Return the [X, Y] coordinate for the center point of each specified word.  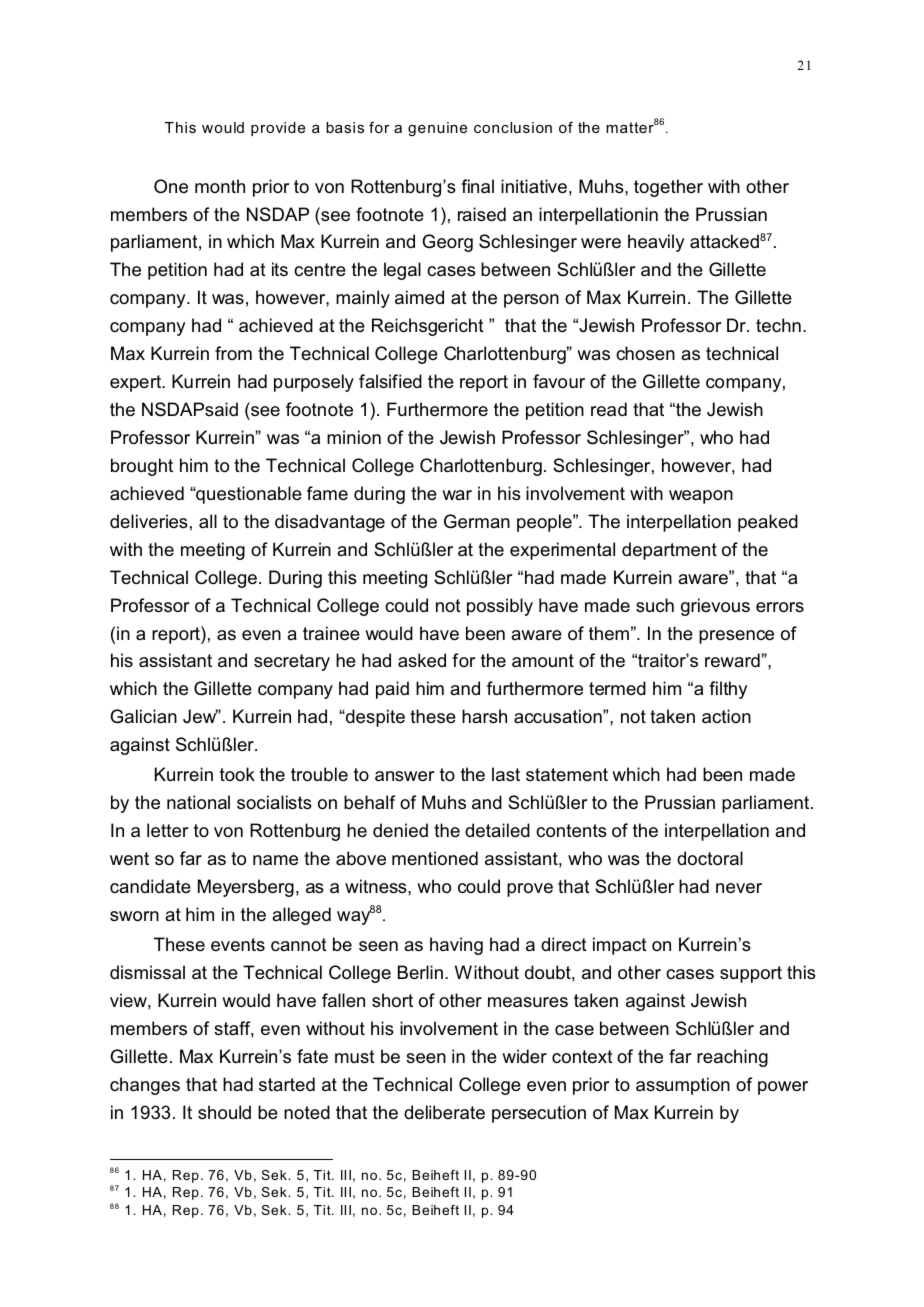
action [726, 716]
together [668, 188]
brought [142, 467]
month [220, 186]
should [224, 1112]
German [477, 521]
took [237, 774]
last [506, 774]
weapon [701, 497]
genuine [437, 129]
